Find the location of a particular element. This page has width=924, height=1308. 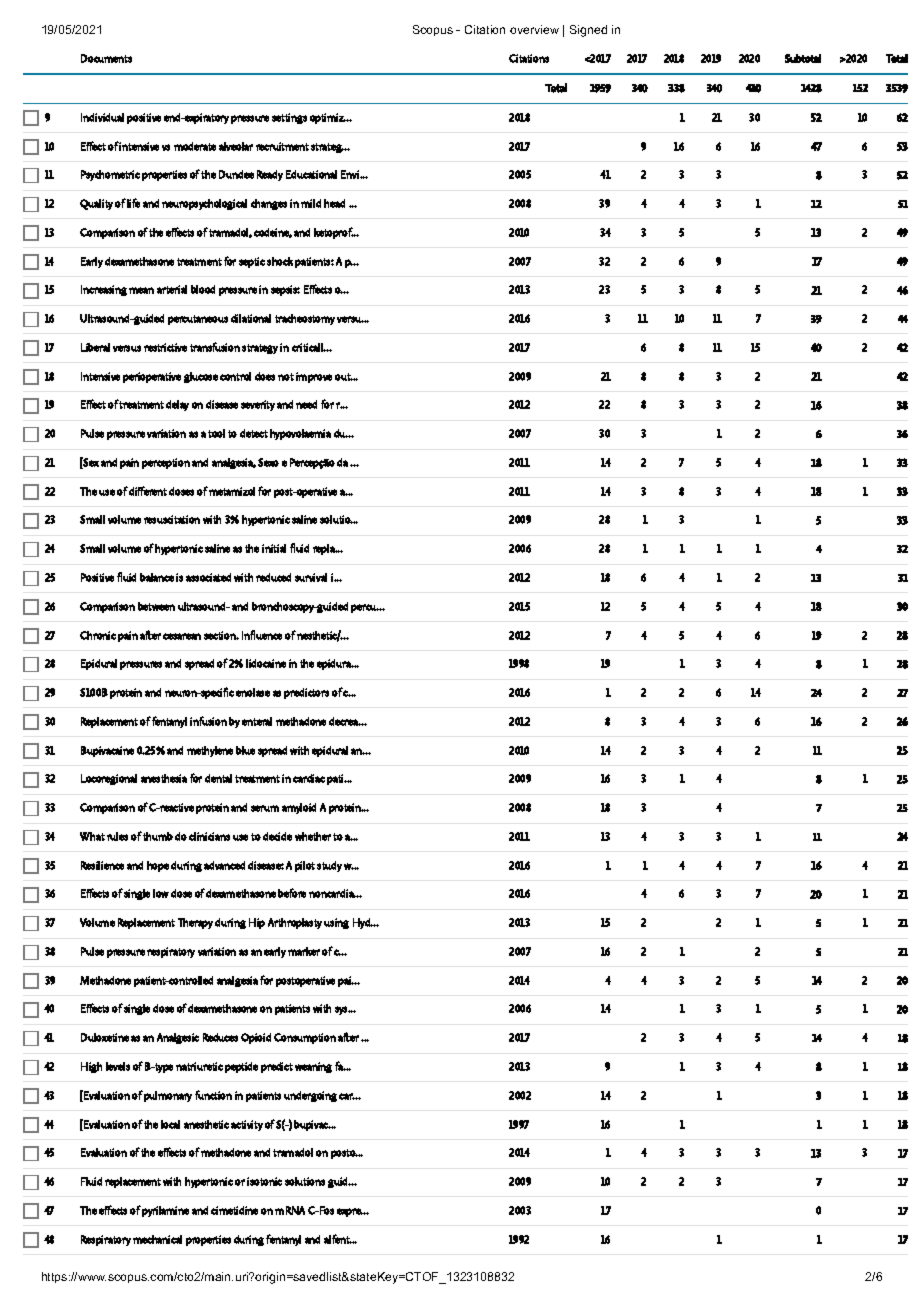

isotonic is located at coordinates (264, 1181).
